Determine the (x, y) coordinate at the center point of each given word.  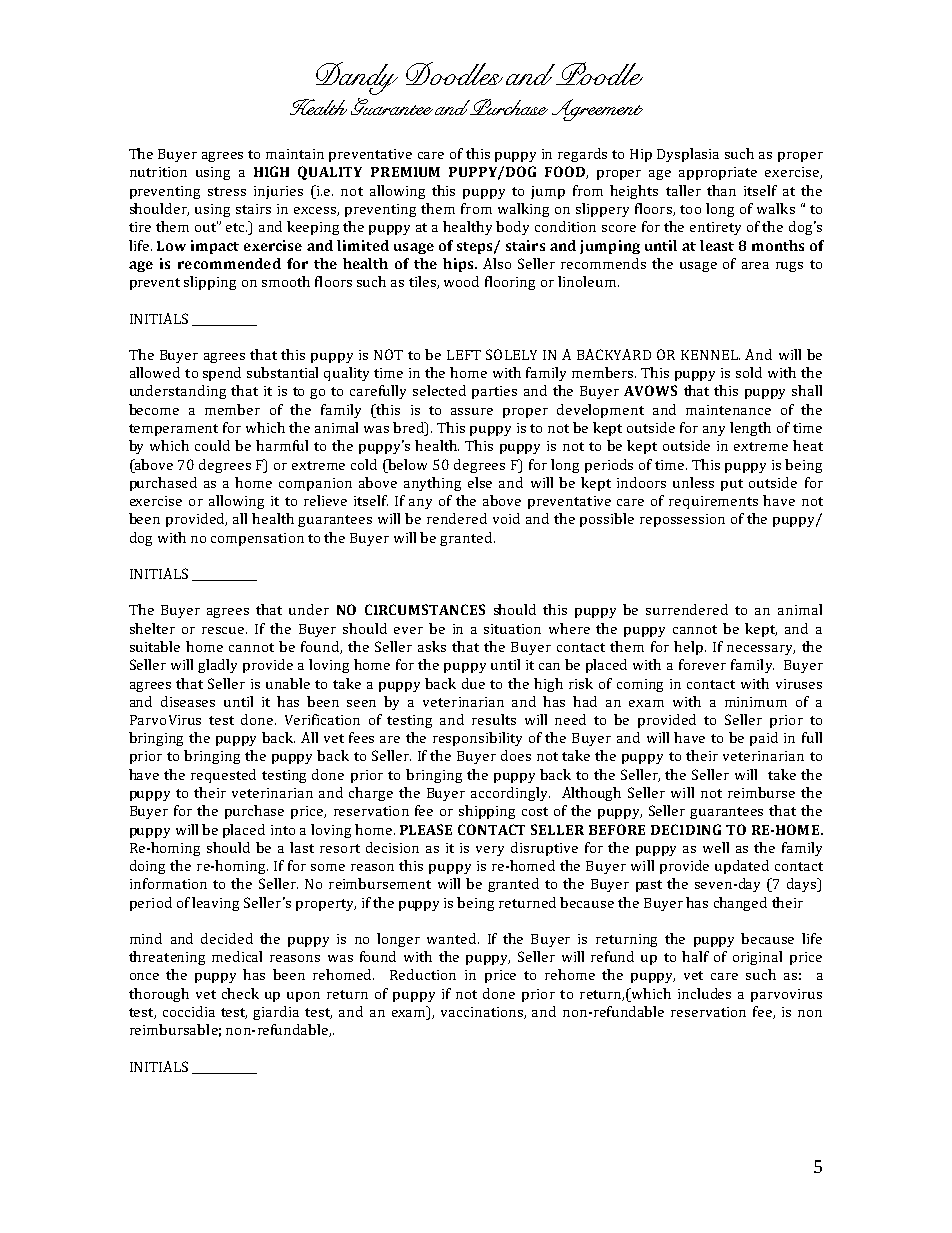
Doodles (454, 73)
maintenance (728, 410)
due (473, 683)
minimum (756, 702)
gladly (217, 666)
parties (494, 392)
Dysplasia (688, 155)
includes (704, 993)
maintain (295, 154)
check (240, 993)
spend (222, 374)
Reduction (423, 974)
